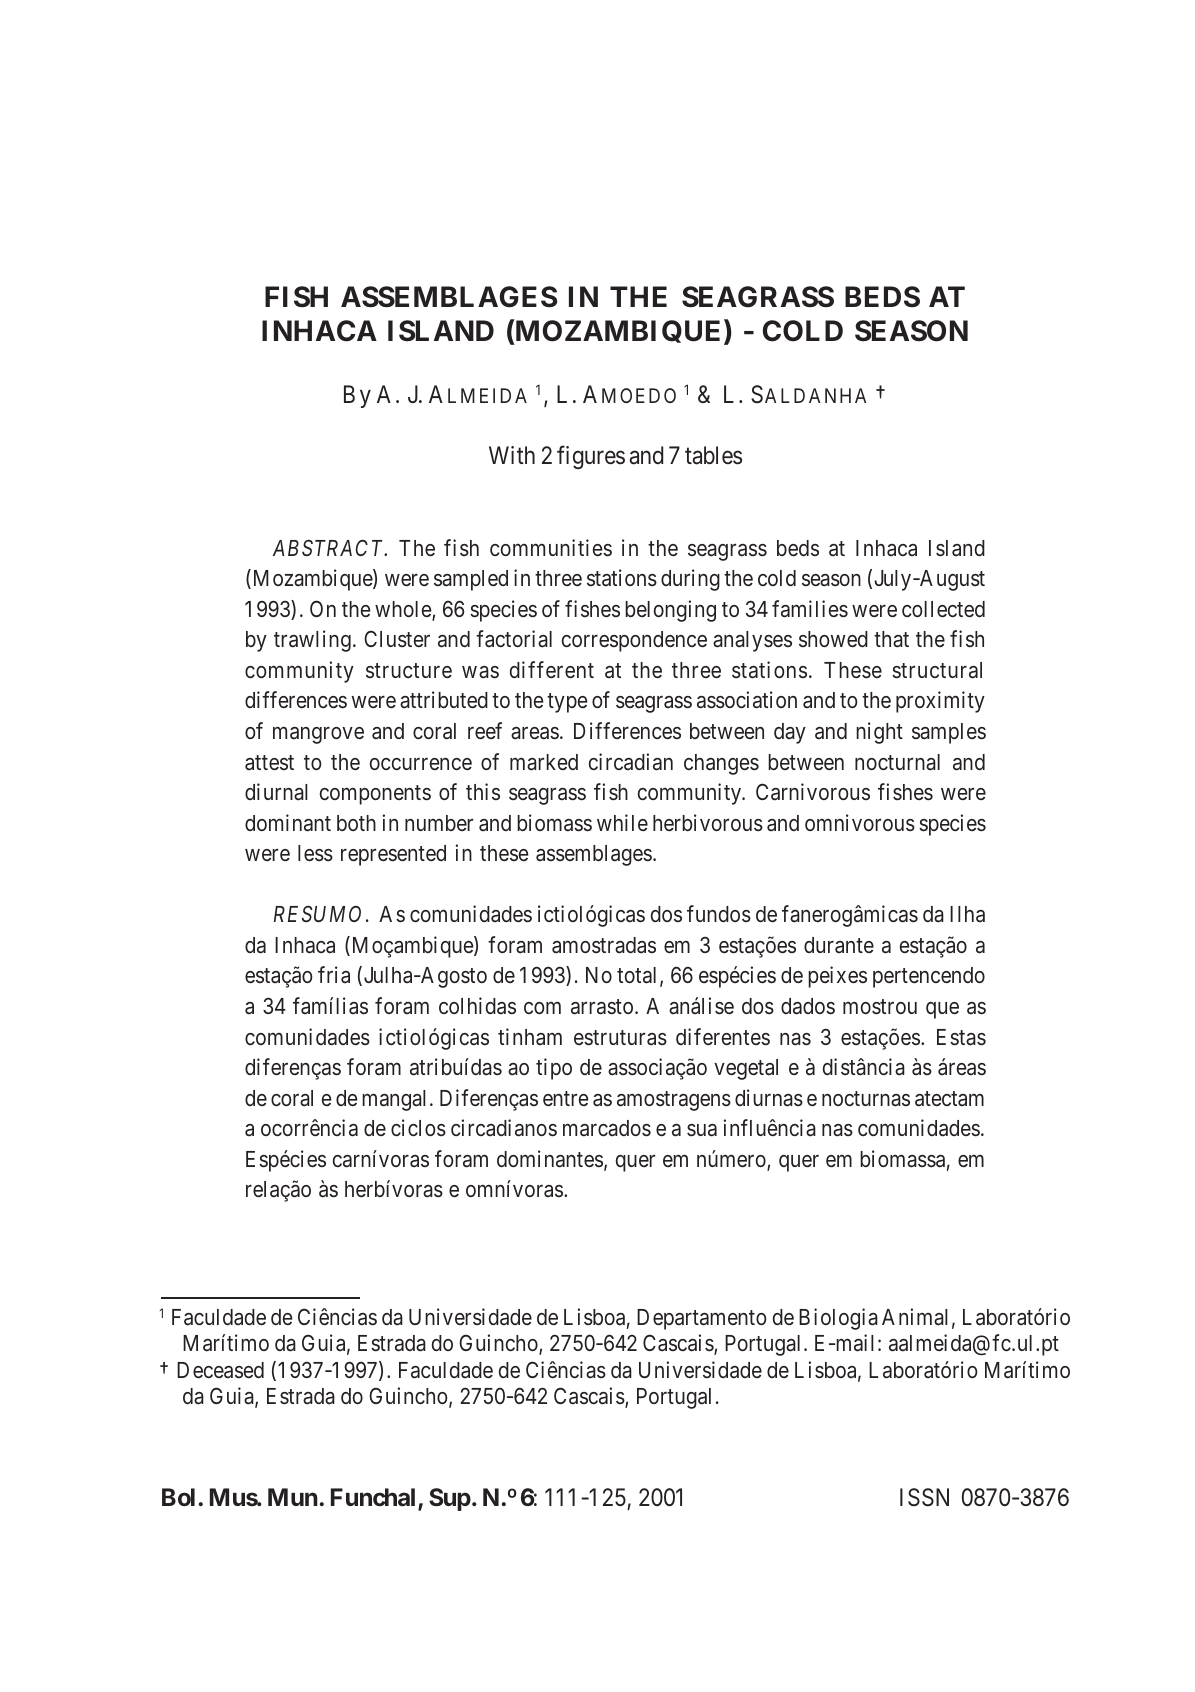 The width and height of the document is (1195, 1692). What do you see at coordinates (713, 455) in the document?
I see `tables` at bounding box center [713, 455].
